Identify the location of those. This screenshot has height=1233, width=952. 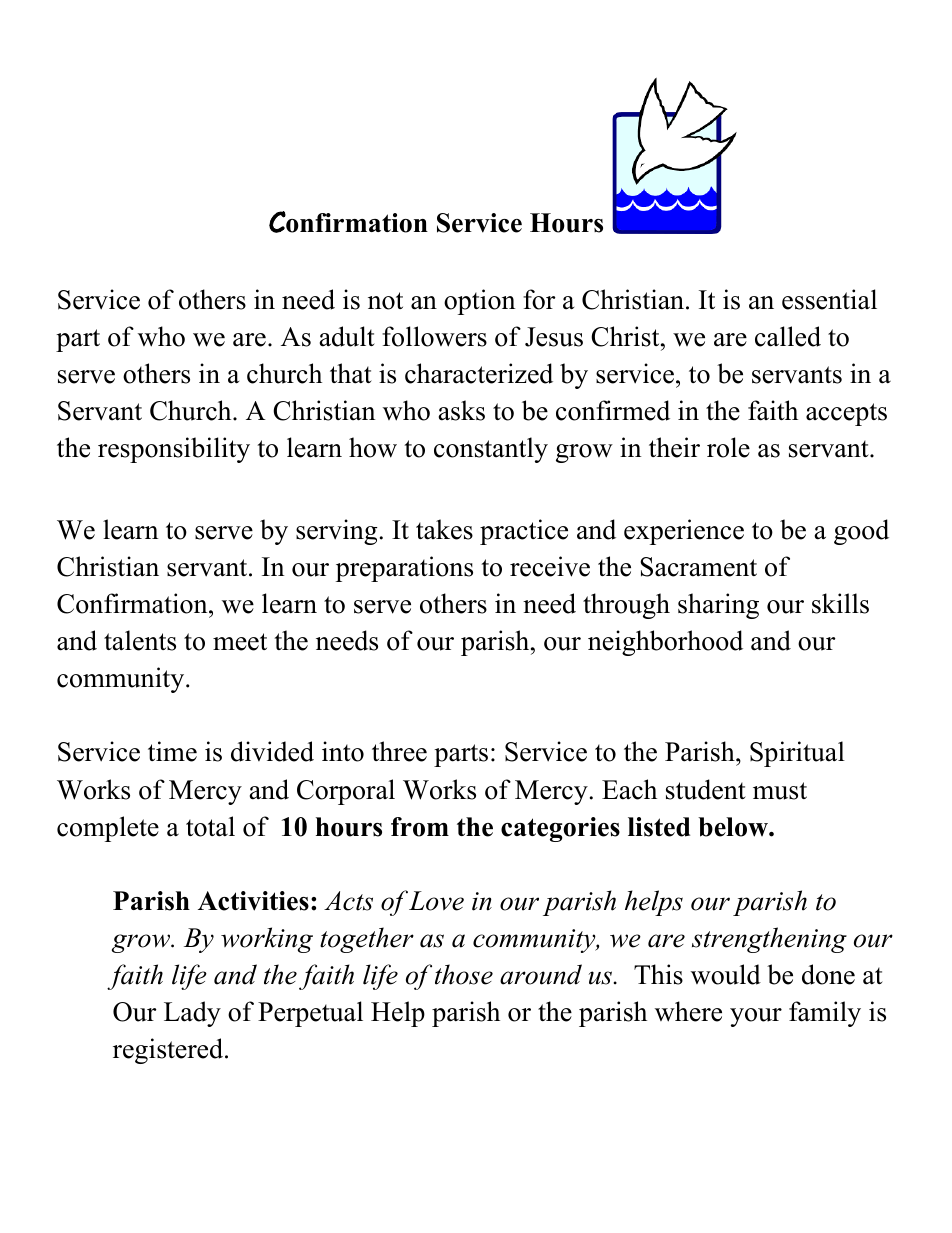
(464, 974).
